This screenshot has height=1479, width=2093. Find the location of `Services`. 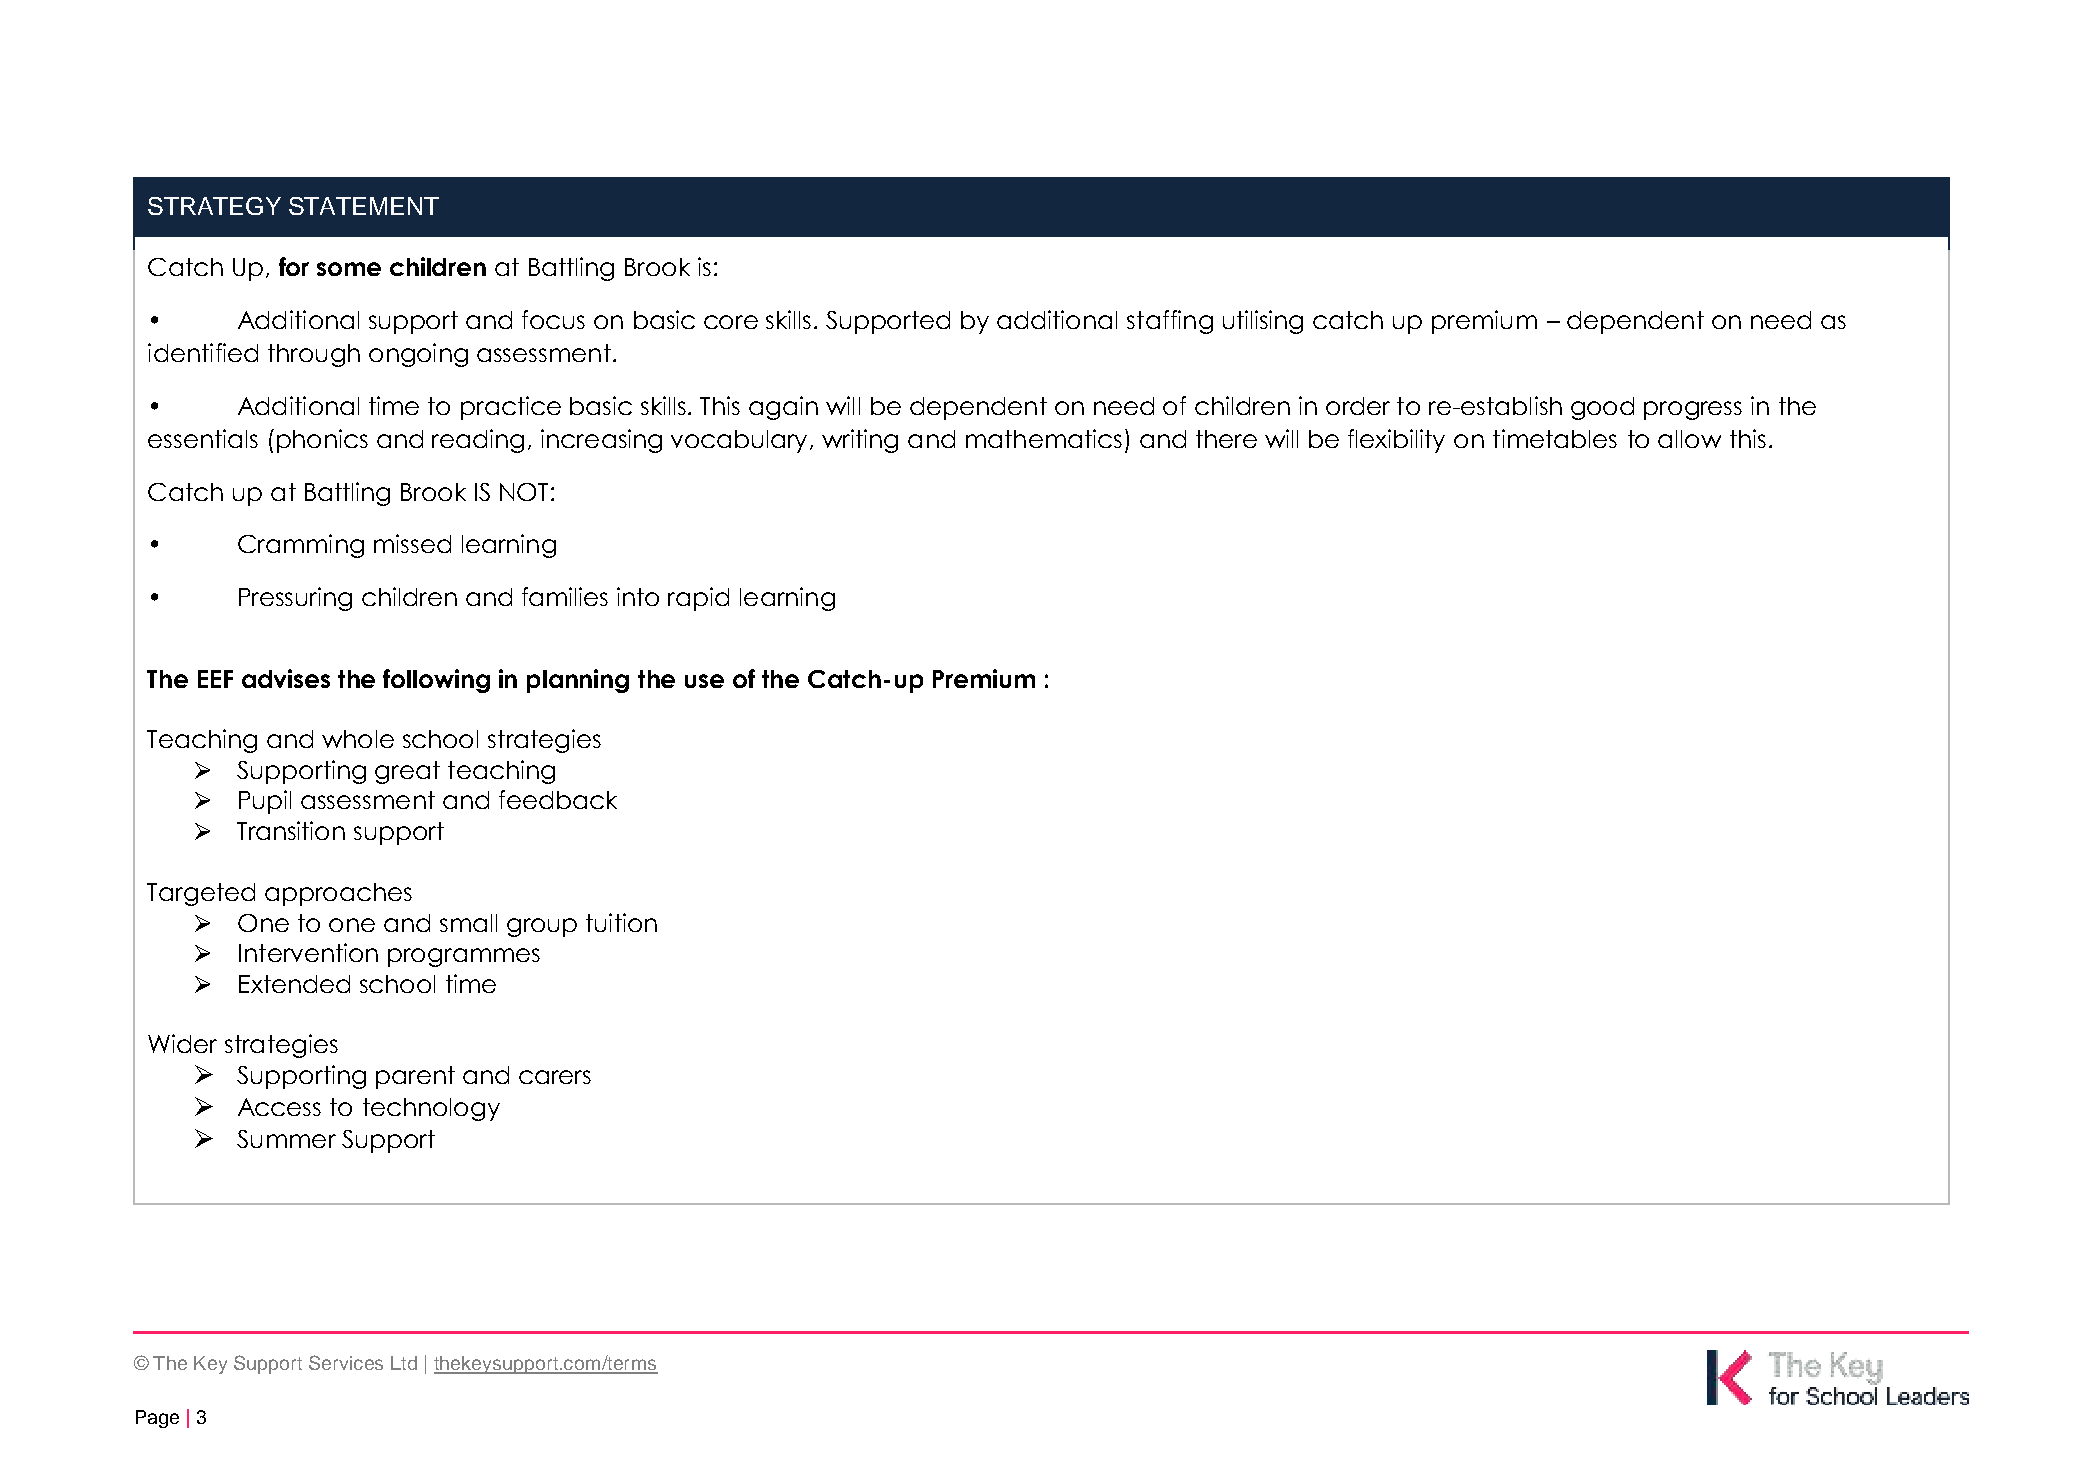

Services is located at coordinates (346, 1362).
